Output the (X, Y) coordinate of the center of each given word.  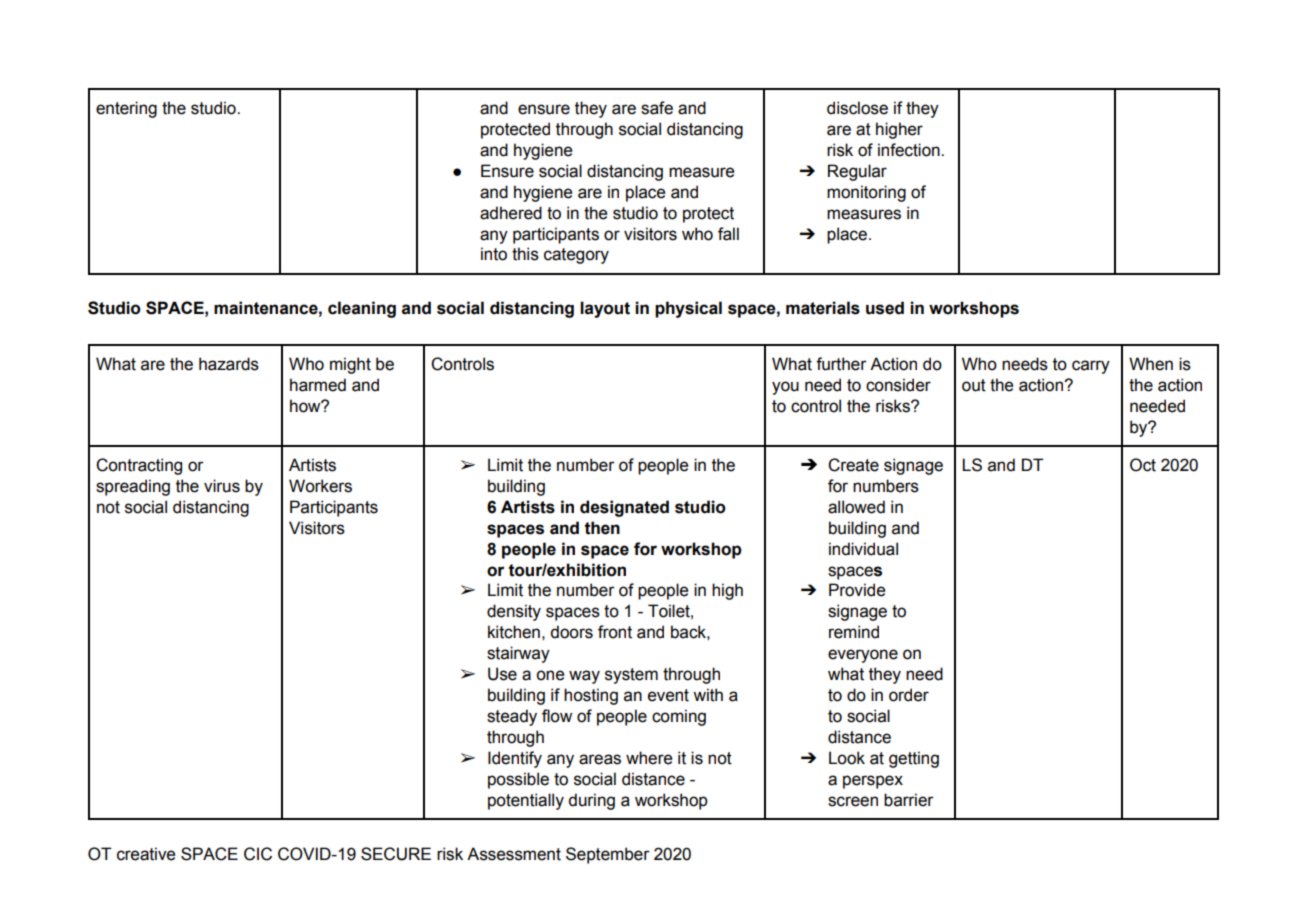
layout (605, 309)
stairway (518, 654)
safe (657, 108)
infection (910, 150)
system (631, 676)
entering (126, 109)
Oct (1143, 465)
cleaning (362, 309)
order (909, 695)
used (885, 308)
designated (624, 508)
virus (222, 486)
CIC (258, 854)
